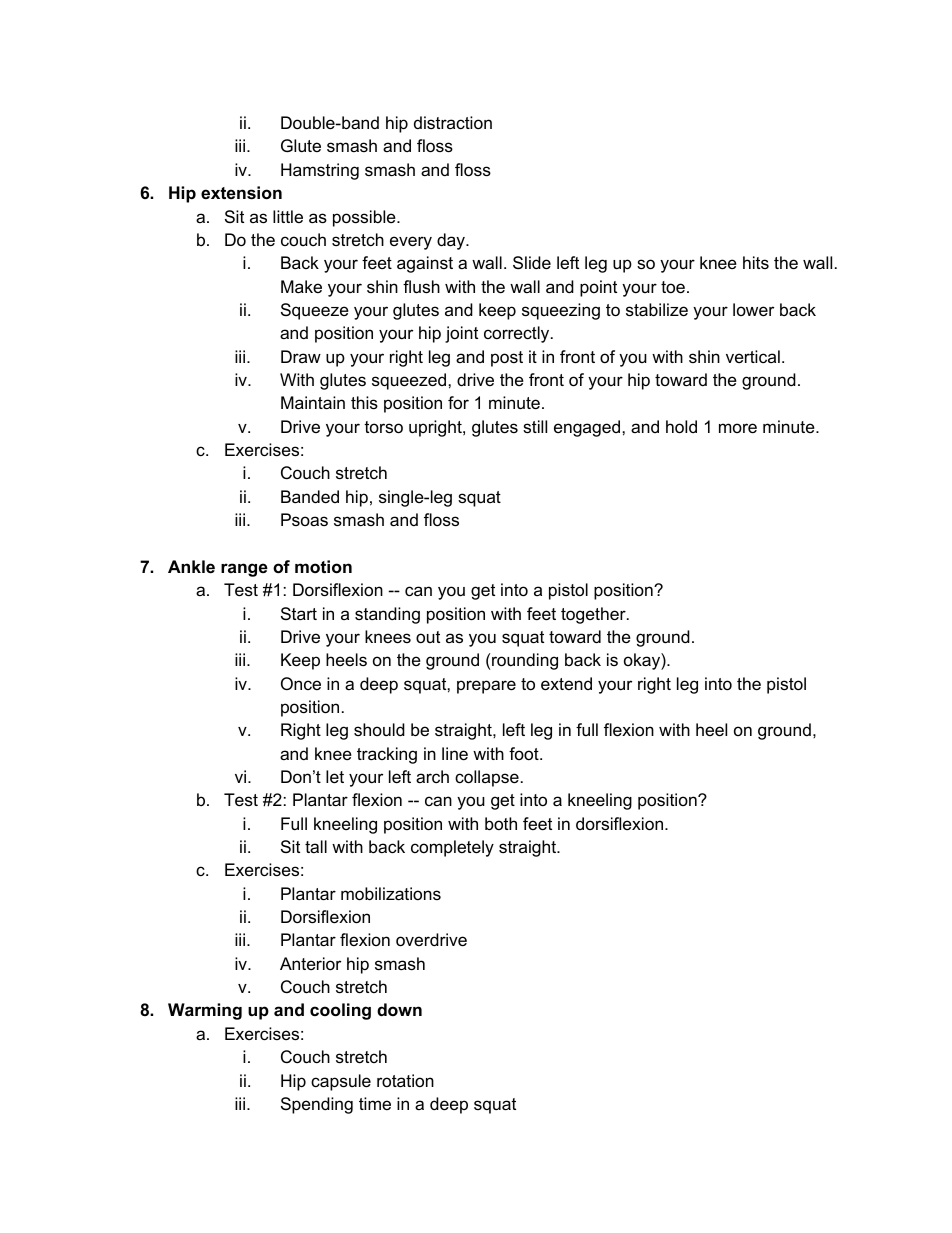 The image size is (952, 1233). What do you see at coordinates (487, 778) in the image?
I see `collapse` at bounding box center [487, 778].
